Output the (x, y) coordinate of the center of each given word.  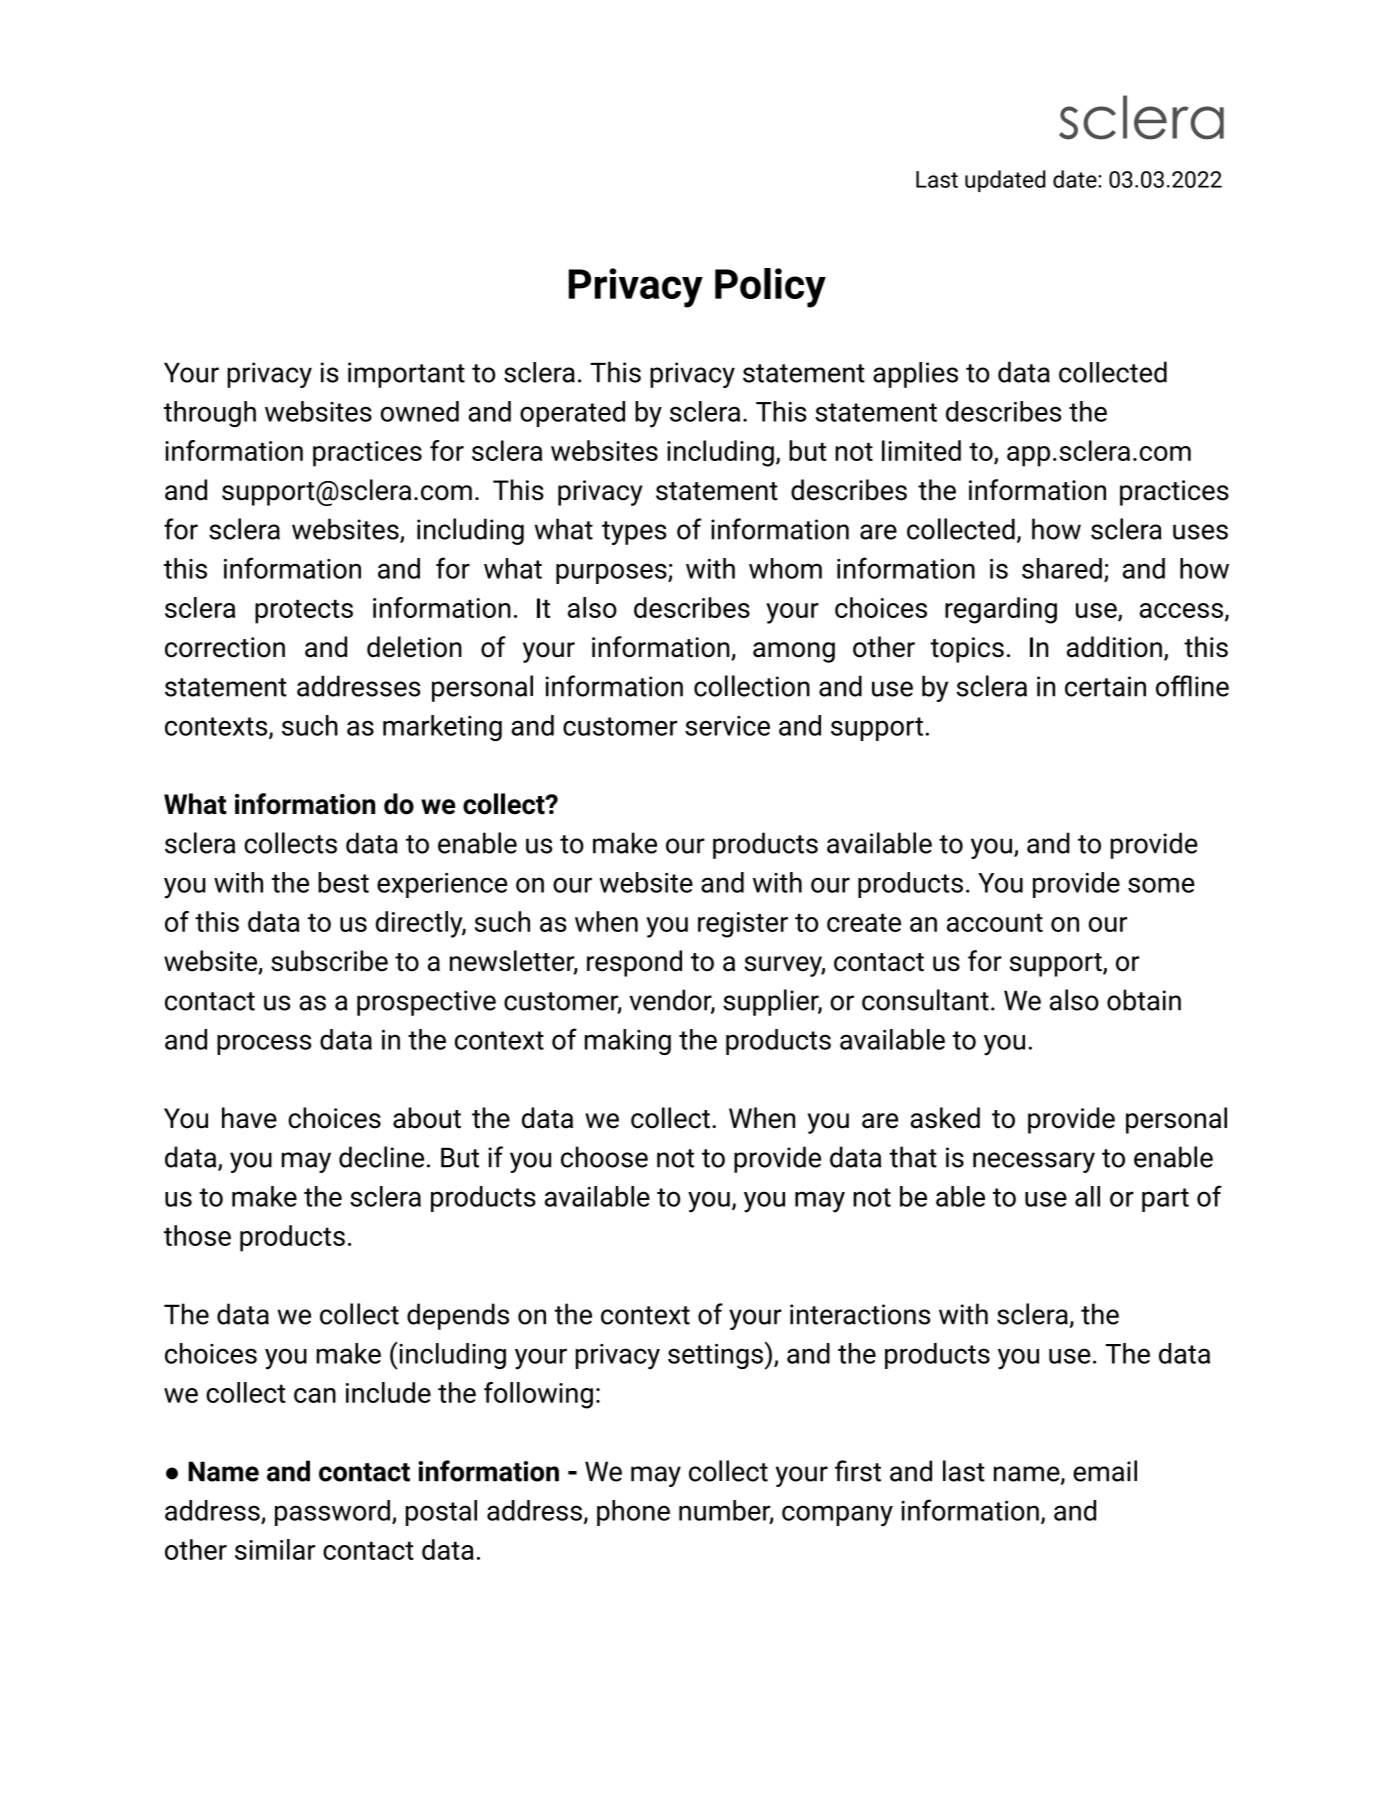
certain (1105, 686)
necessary (1034, 1162)
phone (633, 1513)
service (727, 726)
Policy (770, 288)
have (249, 1118)
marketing (442, 728)
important (406, 375)
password (332, 1513)
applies (915, 375)
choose (604, 1157)
